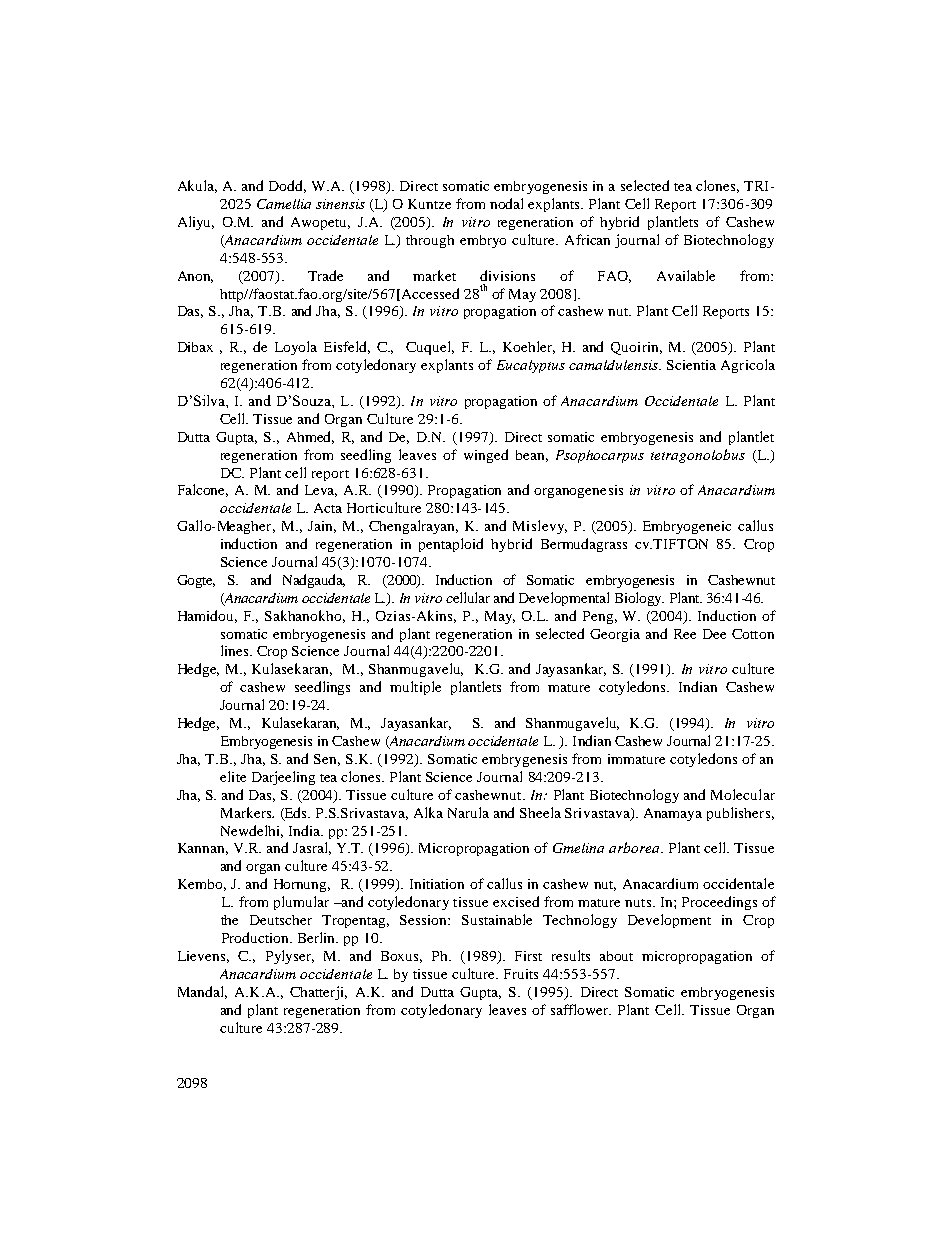 The height and width of the screenshot is (1233, 952). I want to click on Dodd, so click(287, 186).
